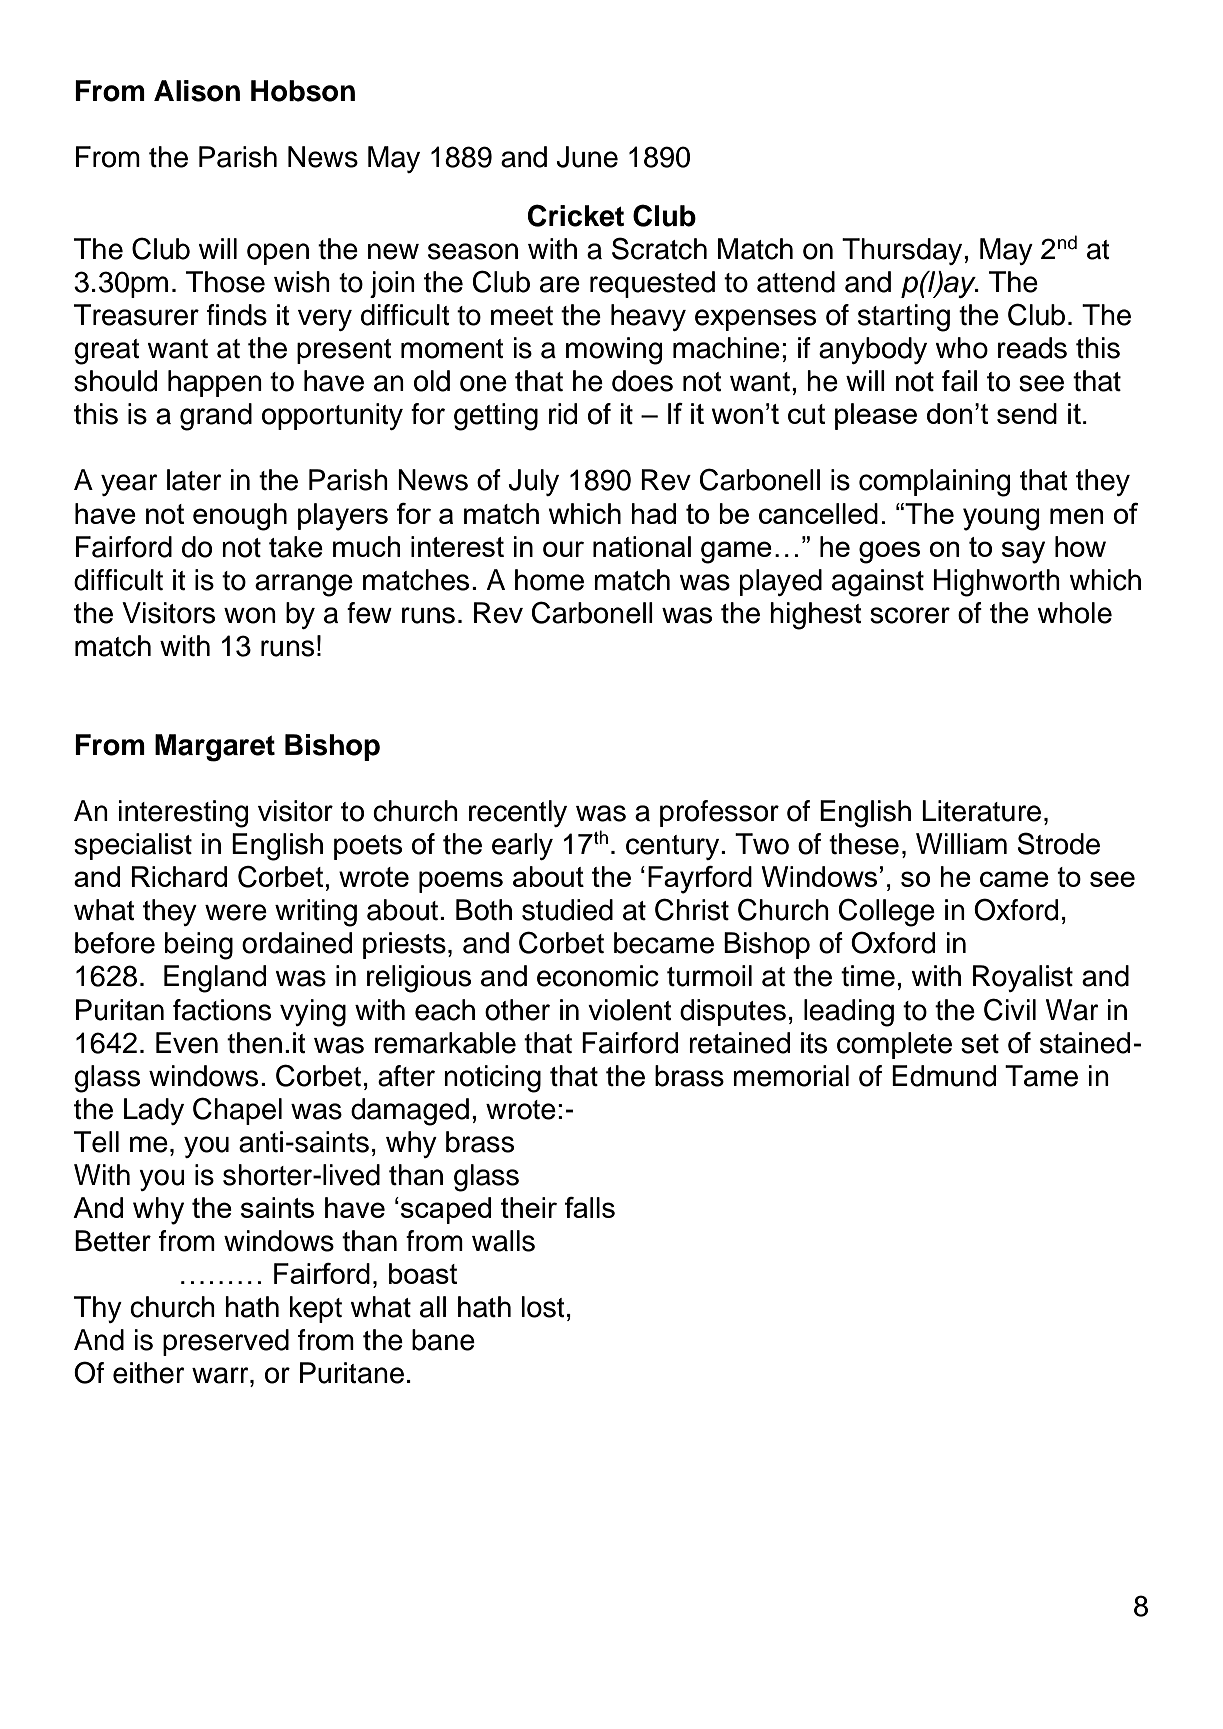 The image size is (1223, 1729). I want to click on young, so click(1001, 519).
